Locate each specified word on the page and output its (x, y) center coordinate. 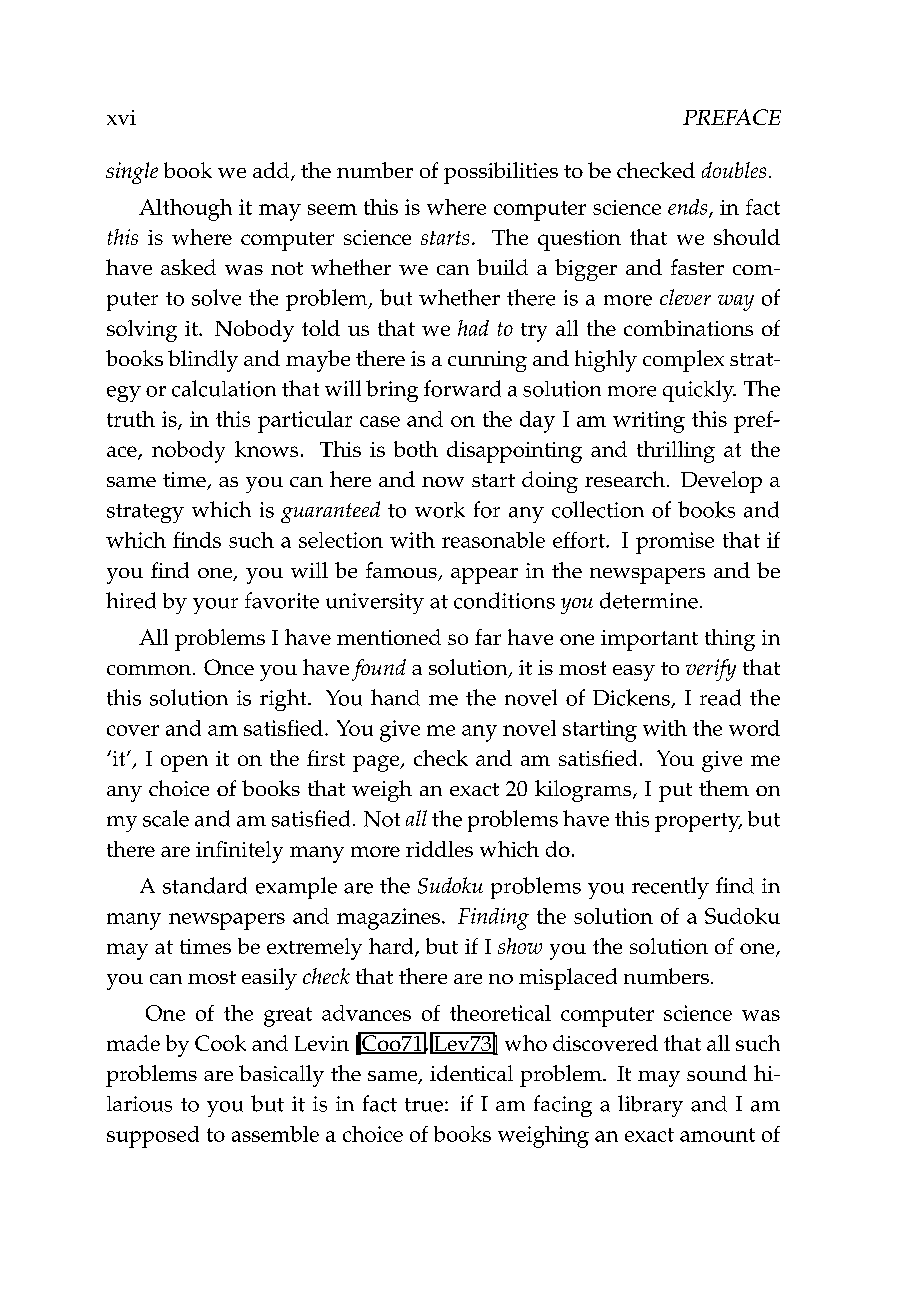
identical (471, 1073)
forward (462, 388)
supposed (153, 1137)
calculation (224, 388)
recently (670, 888)
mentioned (389, 637)
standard (205, 885)
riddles (439, 849)
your (215, 606)
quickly (699, 391)
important (649, 640)
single (132, 173)
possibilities (501, 173)
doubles (734, 170)
